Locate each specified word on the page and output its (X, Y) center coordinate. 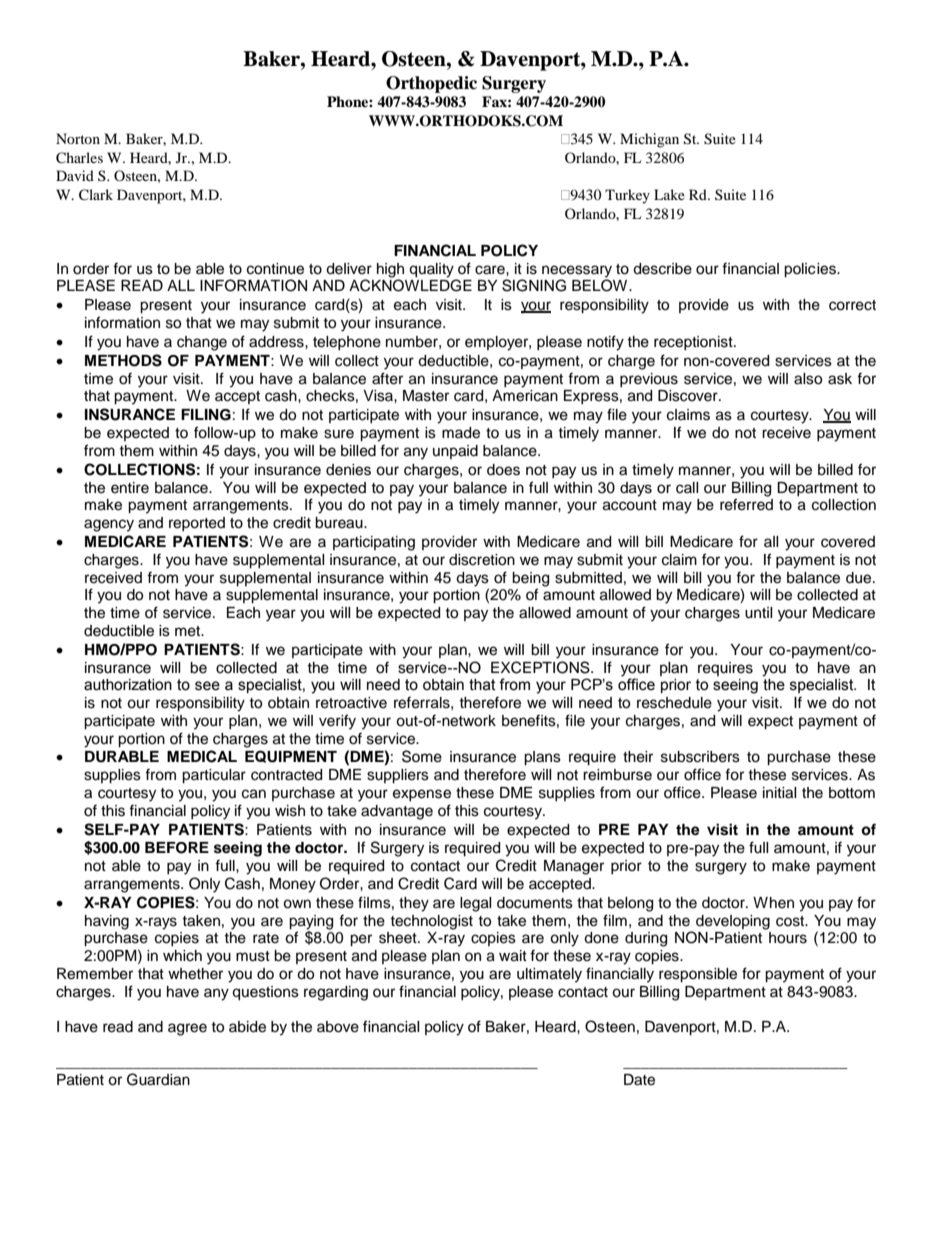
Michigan (649, 140)
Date (639, 1080)
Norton (78, 138)
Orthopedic (431, 84)
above (338, 1027)
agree (187, 1029)
